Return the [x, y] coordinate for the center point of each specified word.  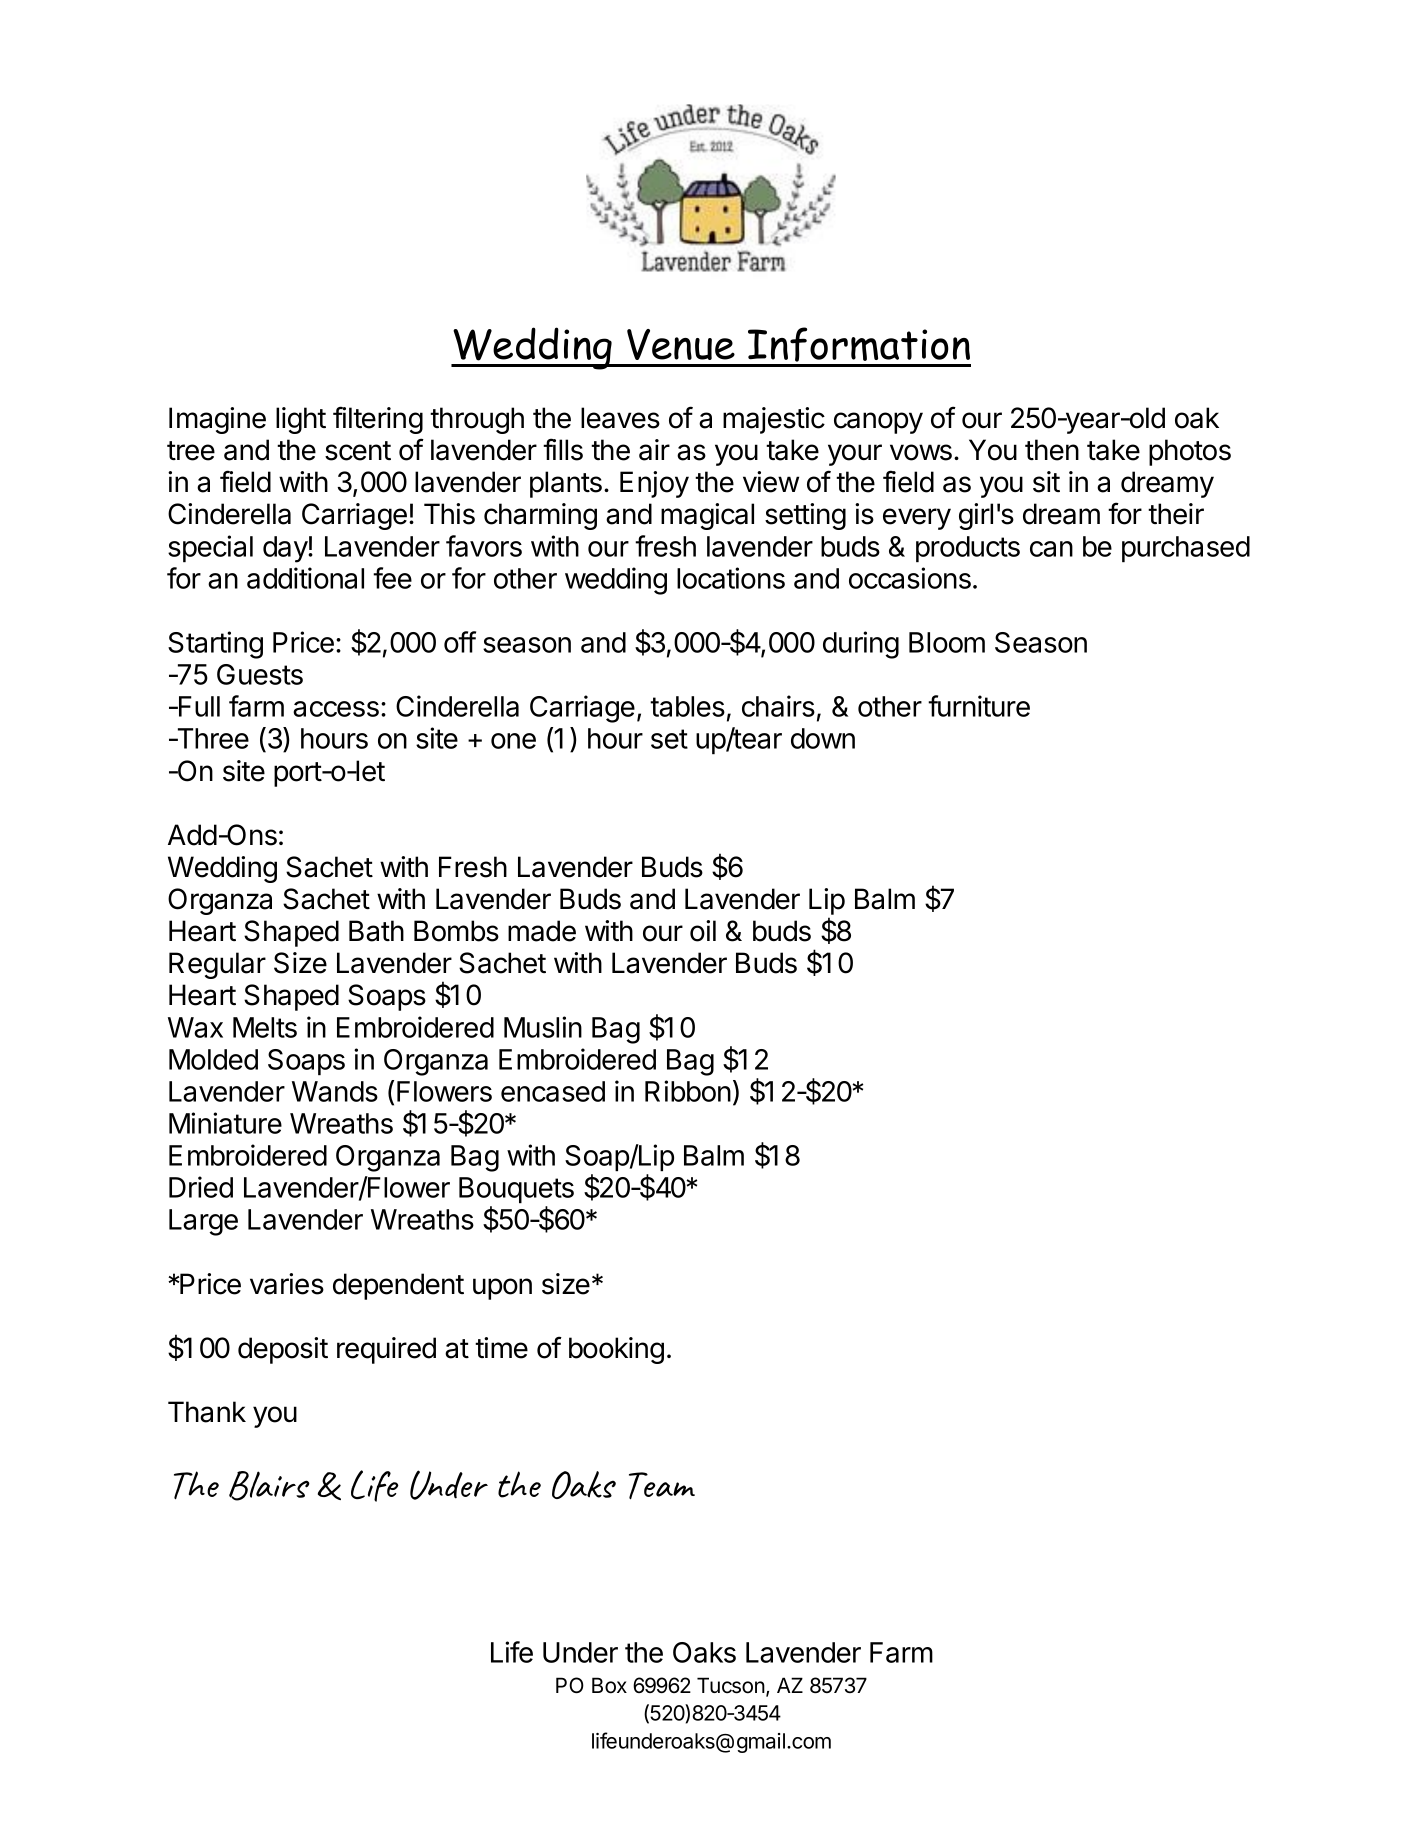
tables [687, 706]
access [336, 709]
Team [662, 1486]
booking [616, 1350]
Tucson [731, 1685]
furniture [979, 706]
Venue [681, 344]
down [823, 738]
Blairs [269, 1486]
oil [703, 931]
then [1052, 450]
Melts [265, 1027]
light [301, 420]
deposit [283, 1350]
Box [609, 1685]
